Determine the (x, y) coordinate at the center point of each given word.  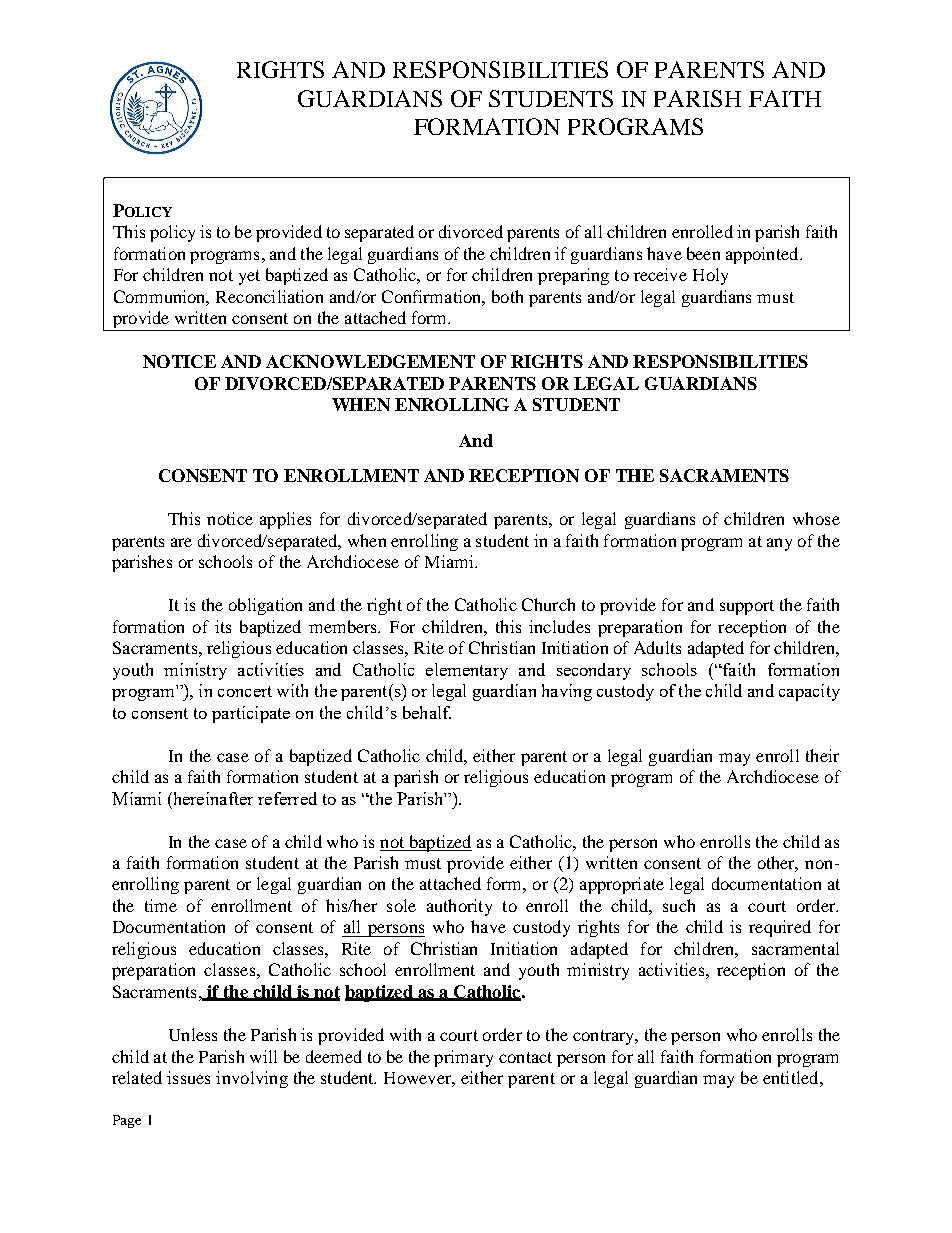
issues (188, 1077)
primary (463, 1058)
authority (459, 907)
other (778, 864)
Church (548, 604)
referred (287, 798)
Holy (710, 276)
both (507, 296)
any (779, 544)
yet (249, 277)
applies (285, 520)
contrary (605, 1037)
